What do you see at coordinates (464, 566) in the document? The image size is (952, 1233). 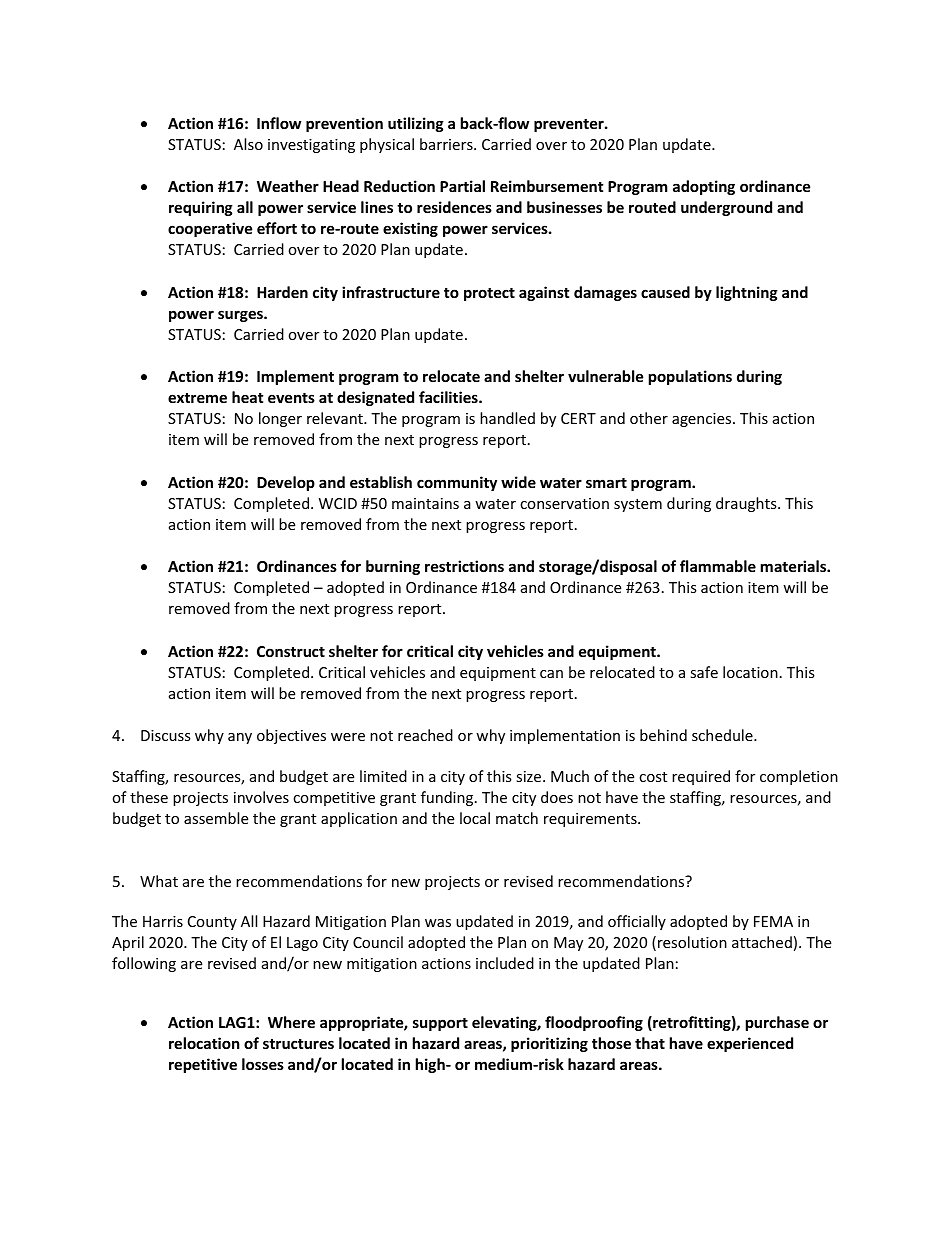 I see `restrictions` at bounding box center [464, 566].
